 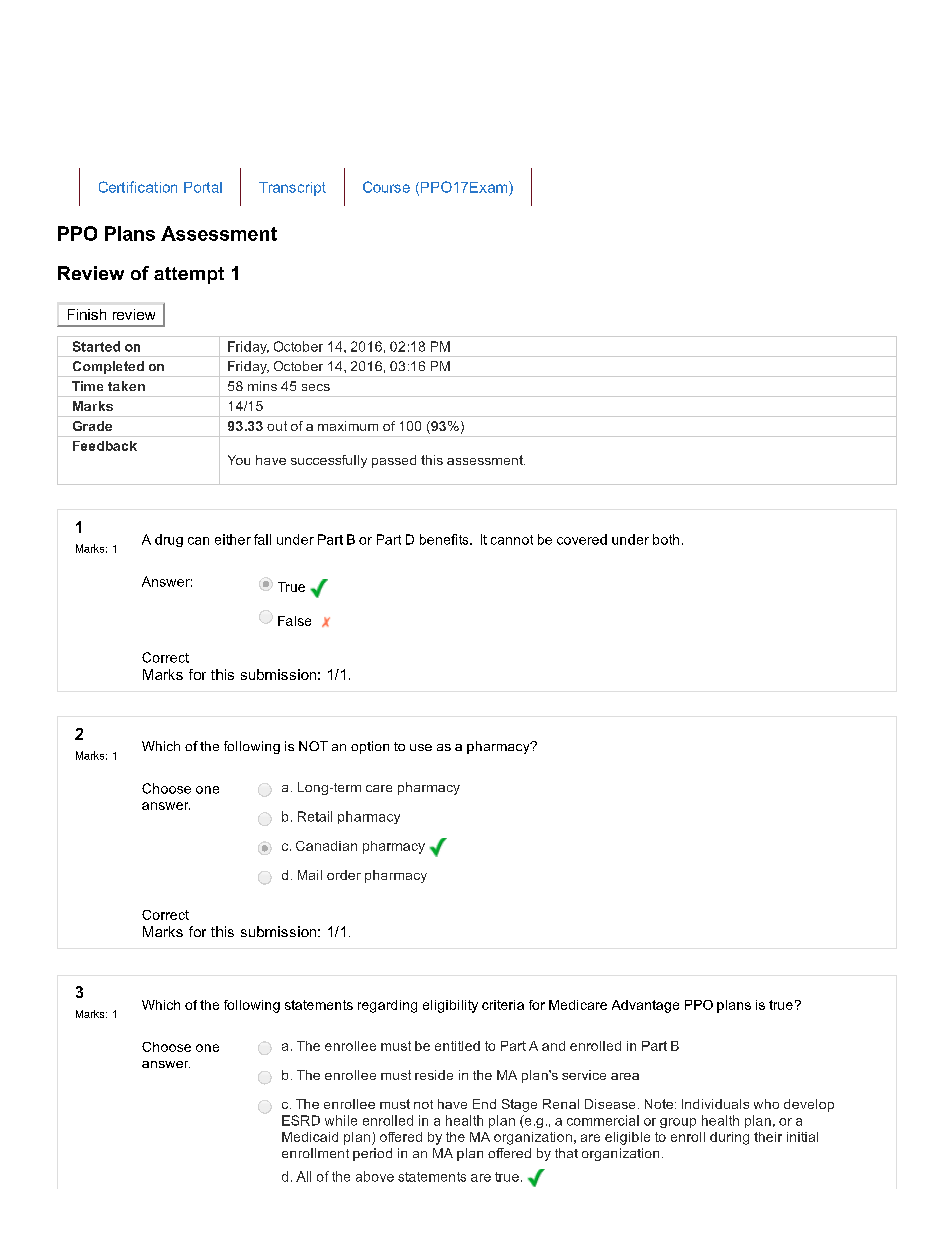 What do you see at coordinates (203, 187) in the document?
I see `Portal` at bounding box center [203, 187].
